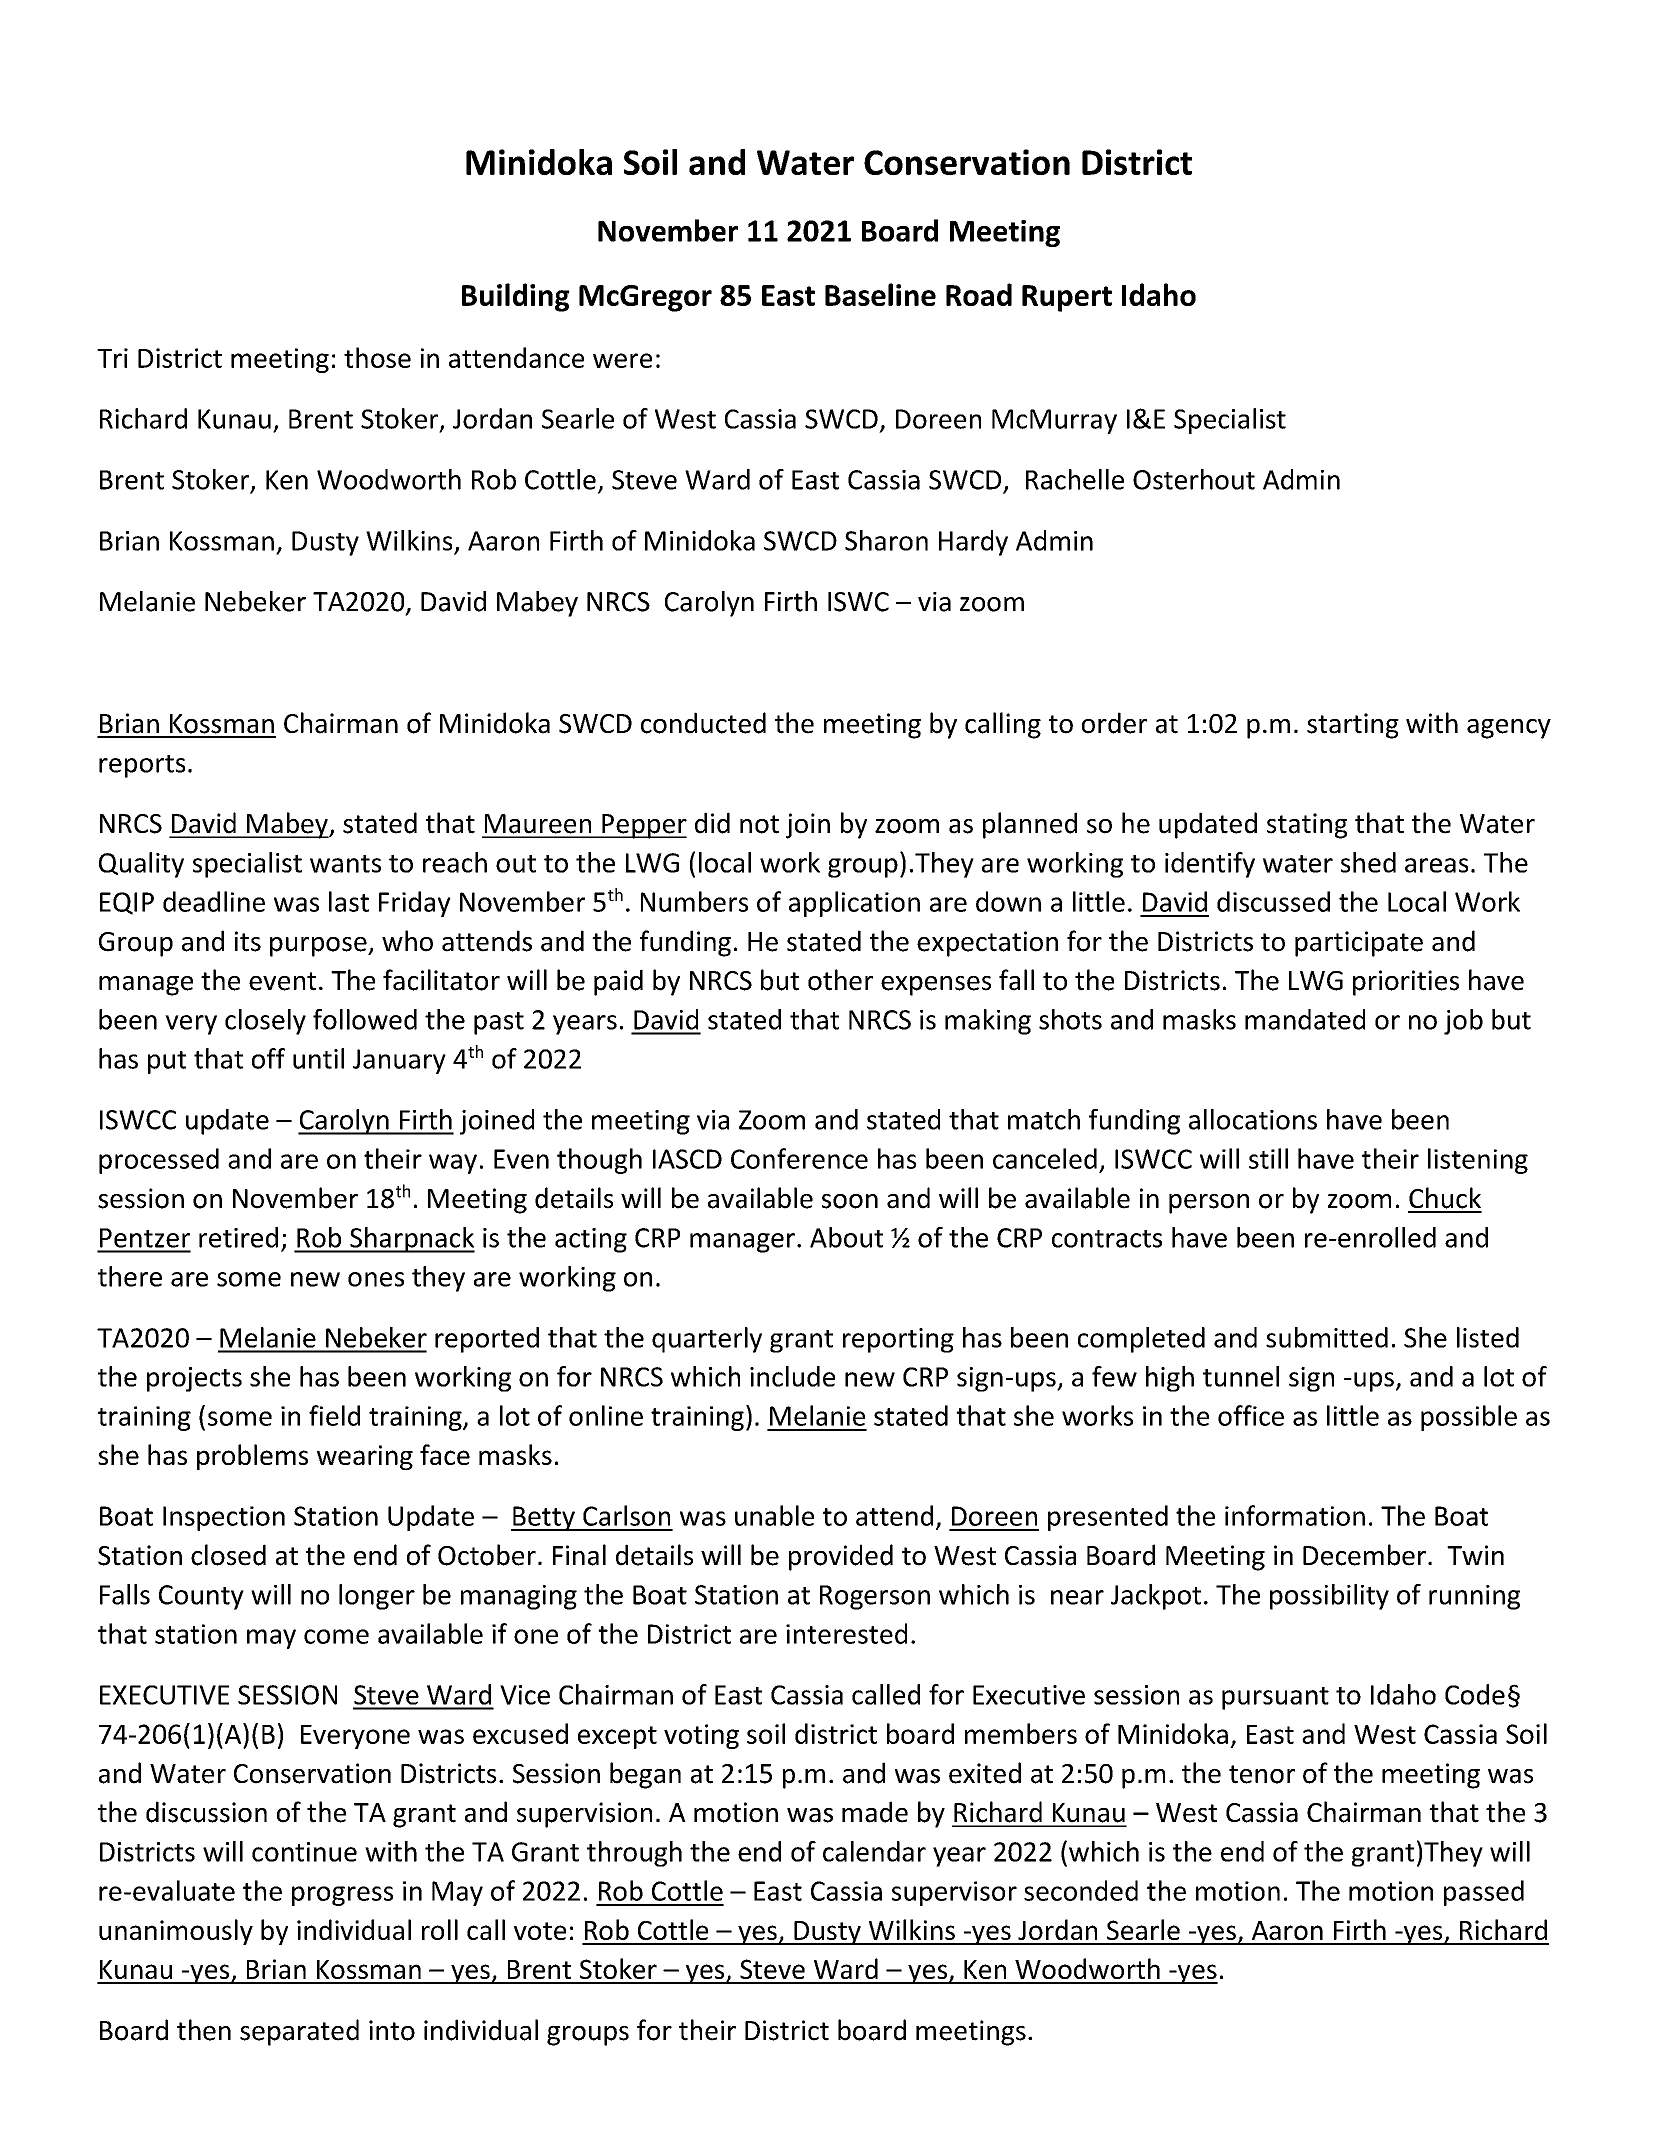 The width and height of the image is (1657, 2144). What do you see at coordinates (228, 1555) in the image?
I see `closed` at bounding box center [228, 1555].
